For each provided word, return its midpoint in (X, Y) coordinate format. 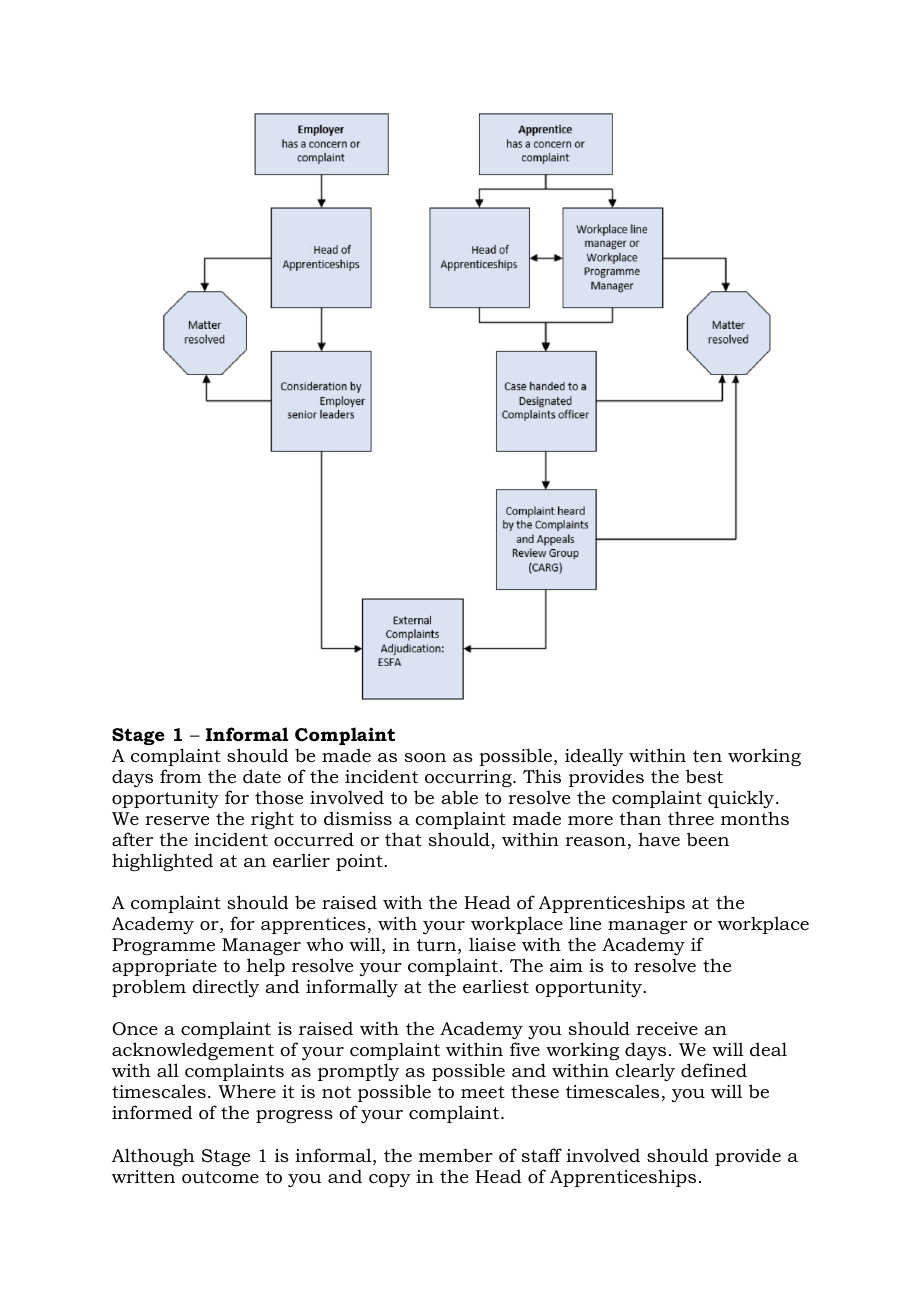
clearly (645, 1072)
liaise (492, 944)
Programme (163, 946)
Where (247, 1091)
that (403, 839)
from (181, 776)
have (659, 839)
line (585, 923)
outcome (220, 1177)
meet (483, 1092)
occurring (469, 778)
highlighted (162, 862)
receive (667, 1028)
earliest (496, 986)
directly (225, 988)
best (704, 776)
